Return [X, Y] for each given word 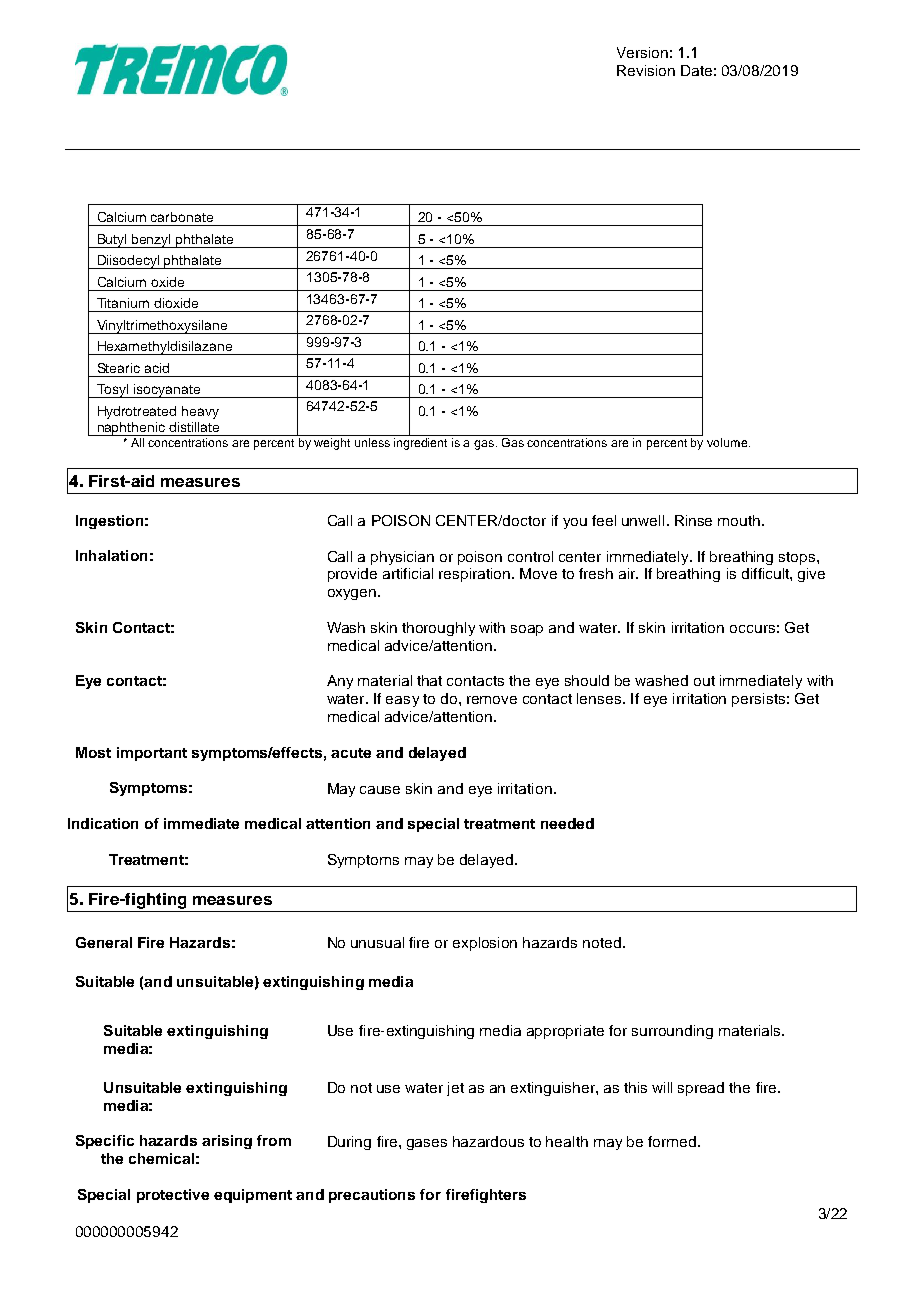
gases [427, 1144]
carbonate [182, 217]
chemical [161, 1158]
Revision [646, 70]
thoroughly [438, 629]
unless [372, 442]
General [104, 942]
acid [157, 368]
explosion [485, 944]
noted [602, 942]
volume [728, 442]
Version [642, 52]
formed [672, 1141]
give [811, 575]
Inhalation [111, 555]
